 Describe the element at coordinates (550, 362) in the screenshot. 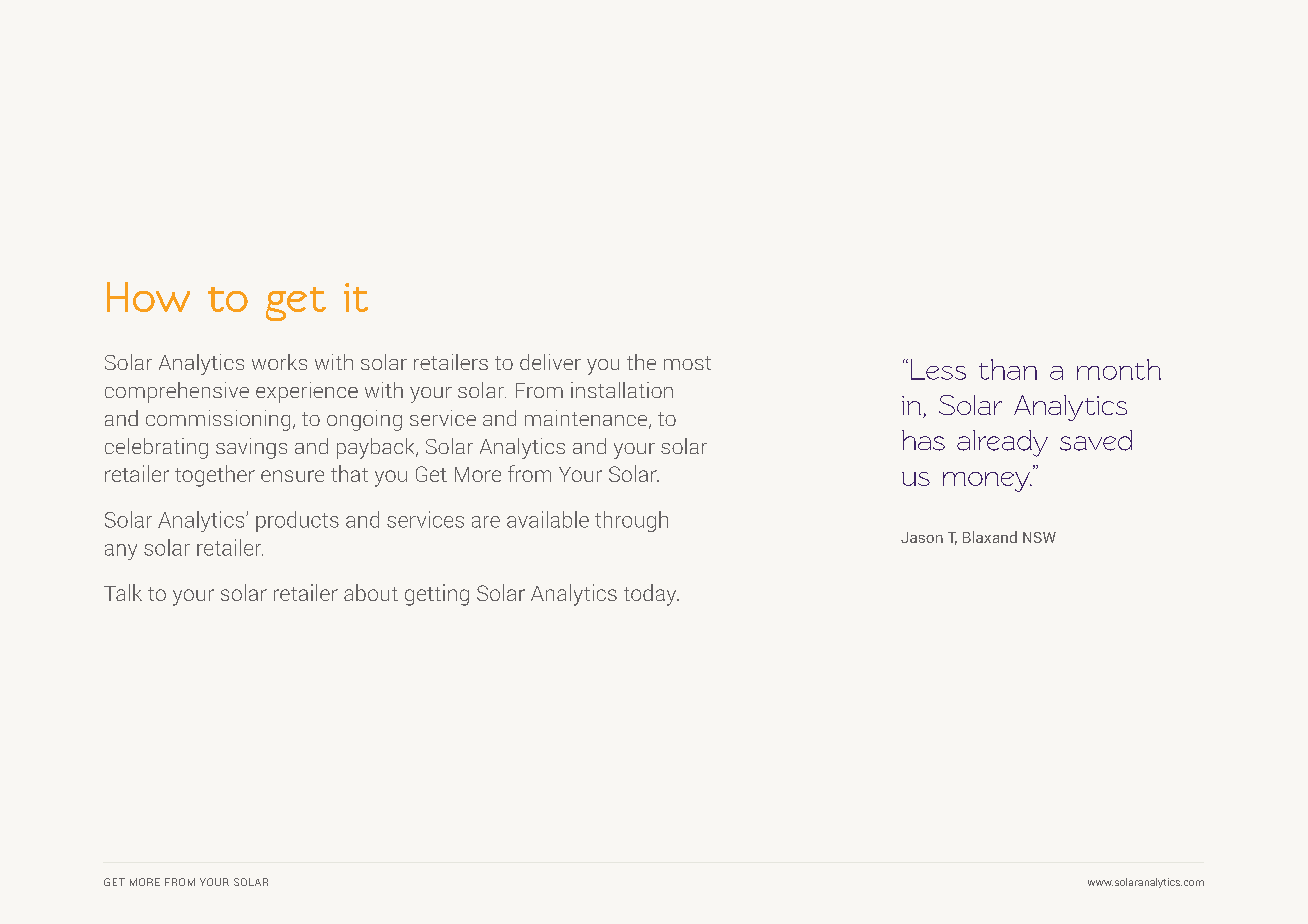

I see `deliver` at that location.
